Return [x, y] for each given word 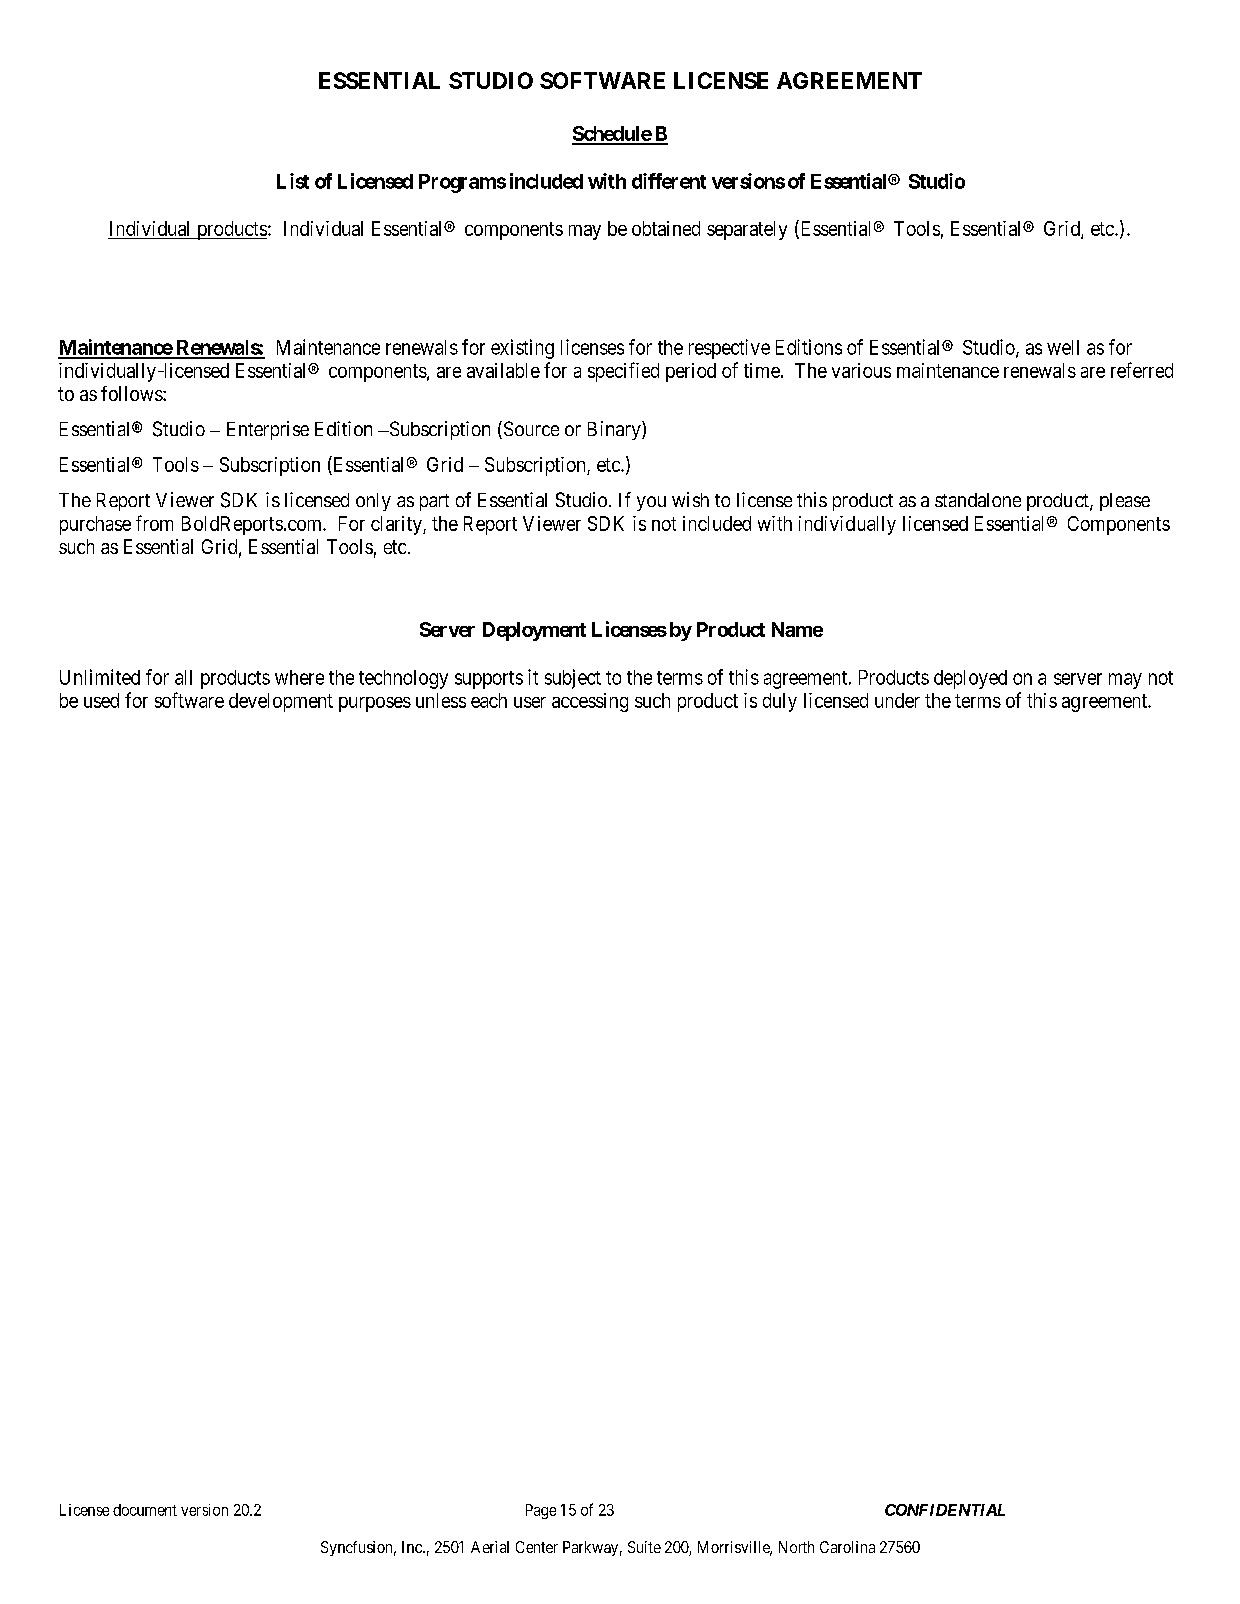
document [145, 1510]
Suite [644, 1547]
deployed [970, 679]
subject [573, 679]
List [293, 181]
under [897, 700]
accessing [590, 702]
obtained [666, 228]
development [281, 702]
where [299, 677]
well [1063, 347]
